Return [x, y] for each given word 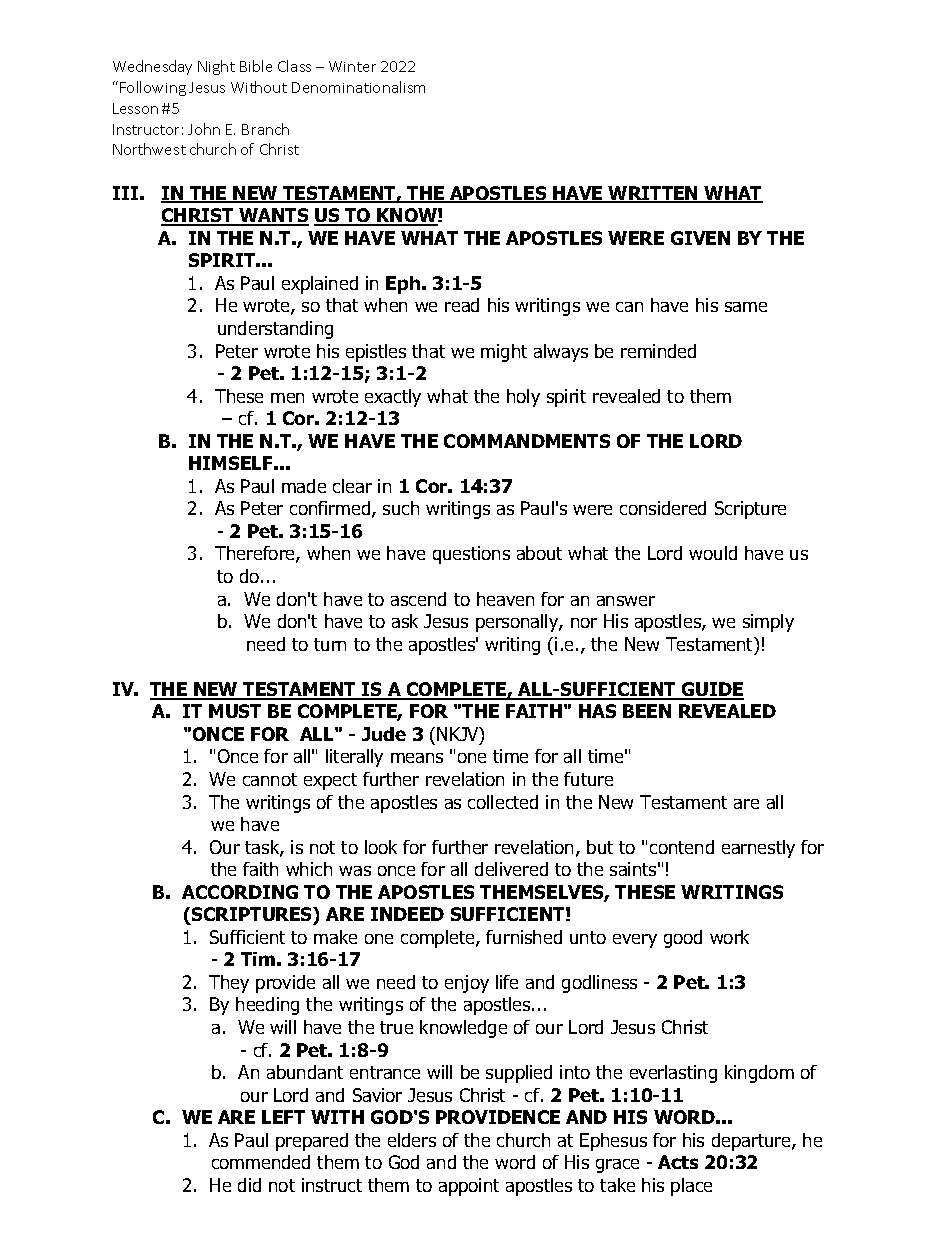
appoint [469, 1187]
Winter [352, 66]
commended [261, 1162]
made [304, 486]
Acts [678, 1162]
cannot [270, 779]
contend [682, 847]
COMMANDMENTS [527, 441]
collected [503, 802]
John [204, 129]
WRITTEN [653, 194]
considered [663, 508]
